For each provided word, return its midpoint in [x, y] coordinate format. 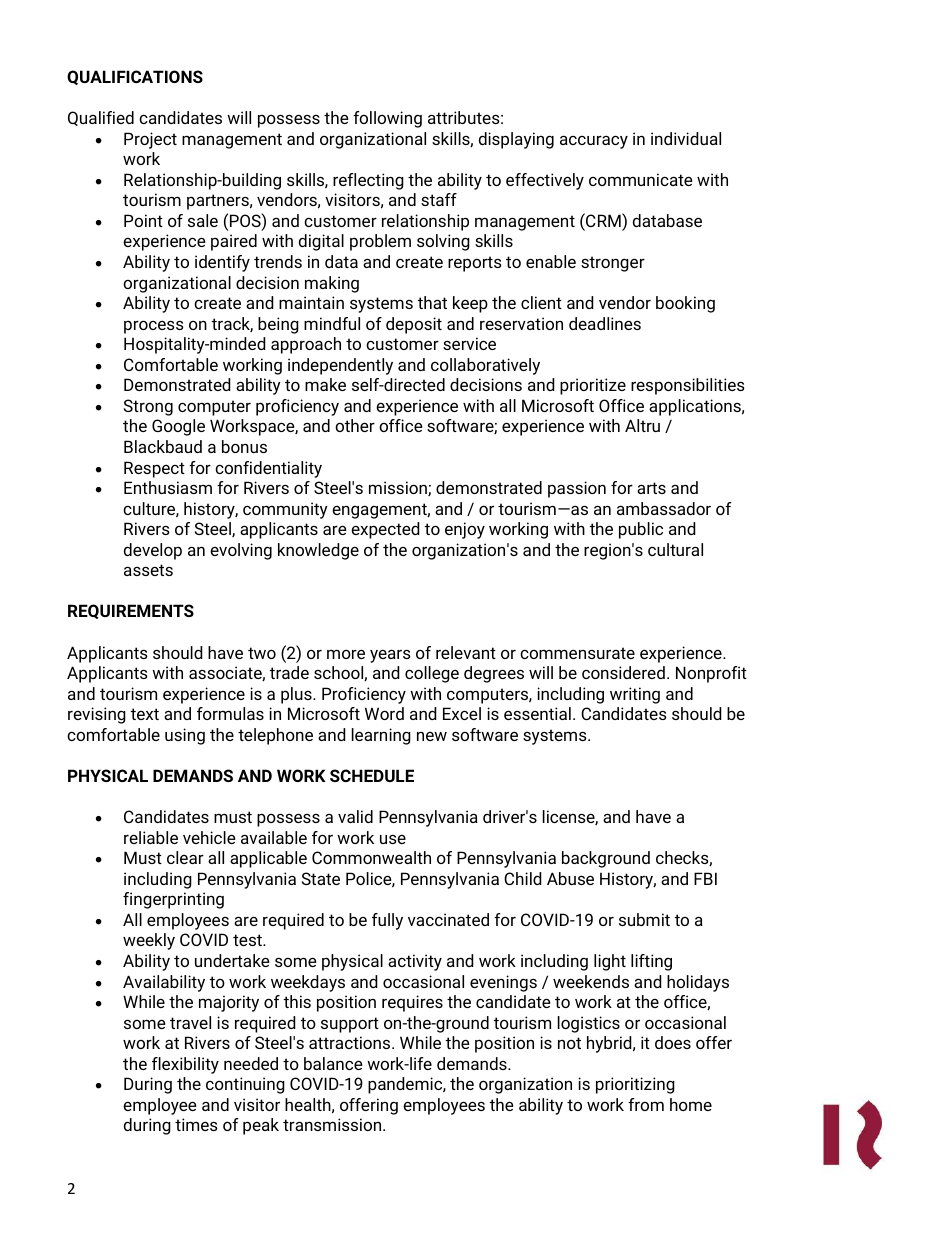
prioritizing [635, 1085]
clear [185, 857]
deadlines [605, 323]
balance [333, 1063]
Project [150, 140]
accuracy [594, 142]
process [154, 327]
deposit [414, 325]
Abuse [570, 878]
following [387, 119]
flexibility [185, 1065]
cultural [675, 549]
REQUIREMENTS [131, 611]
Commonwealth [371, 857]
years [390, 656]
